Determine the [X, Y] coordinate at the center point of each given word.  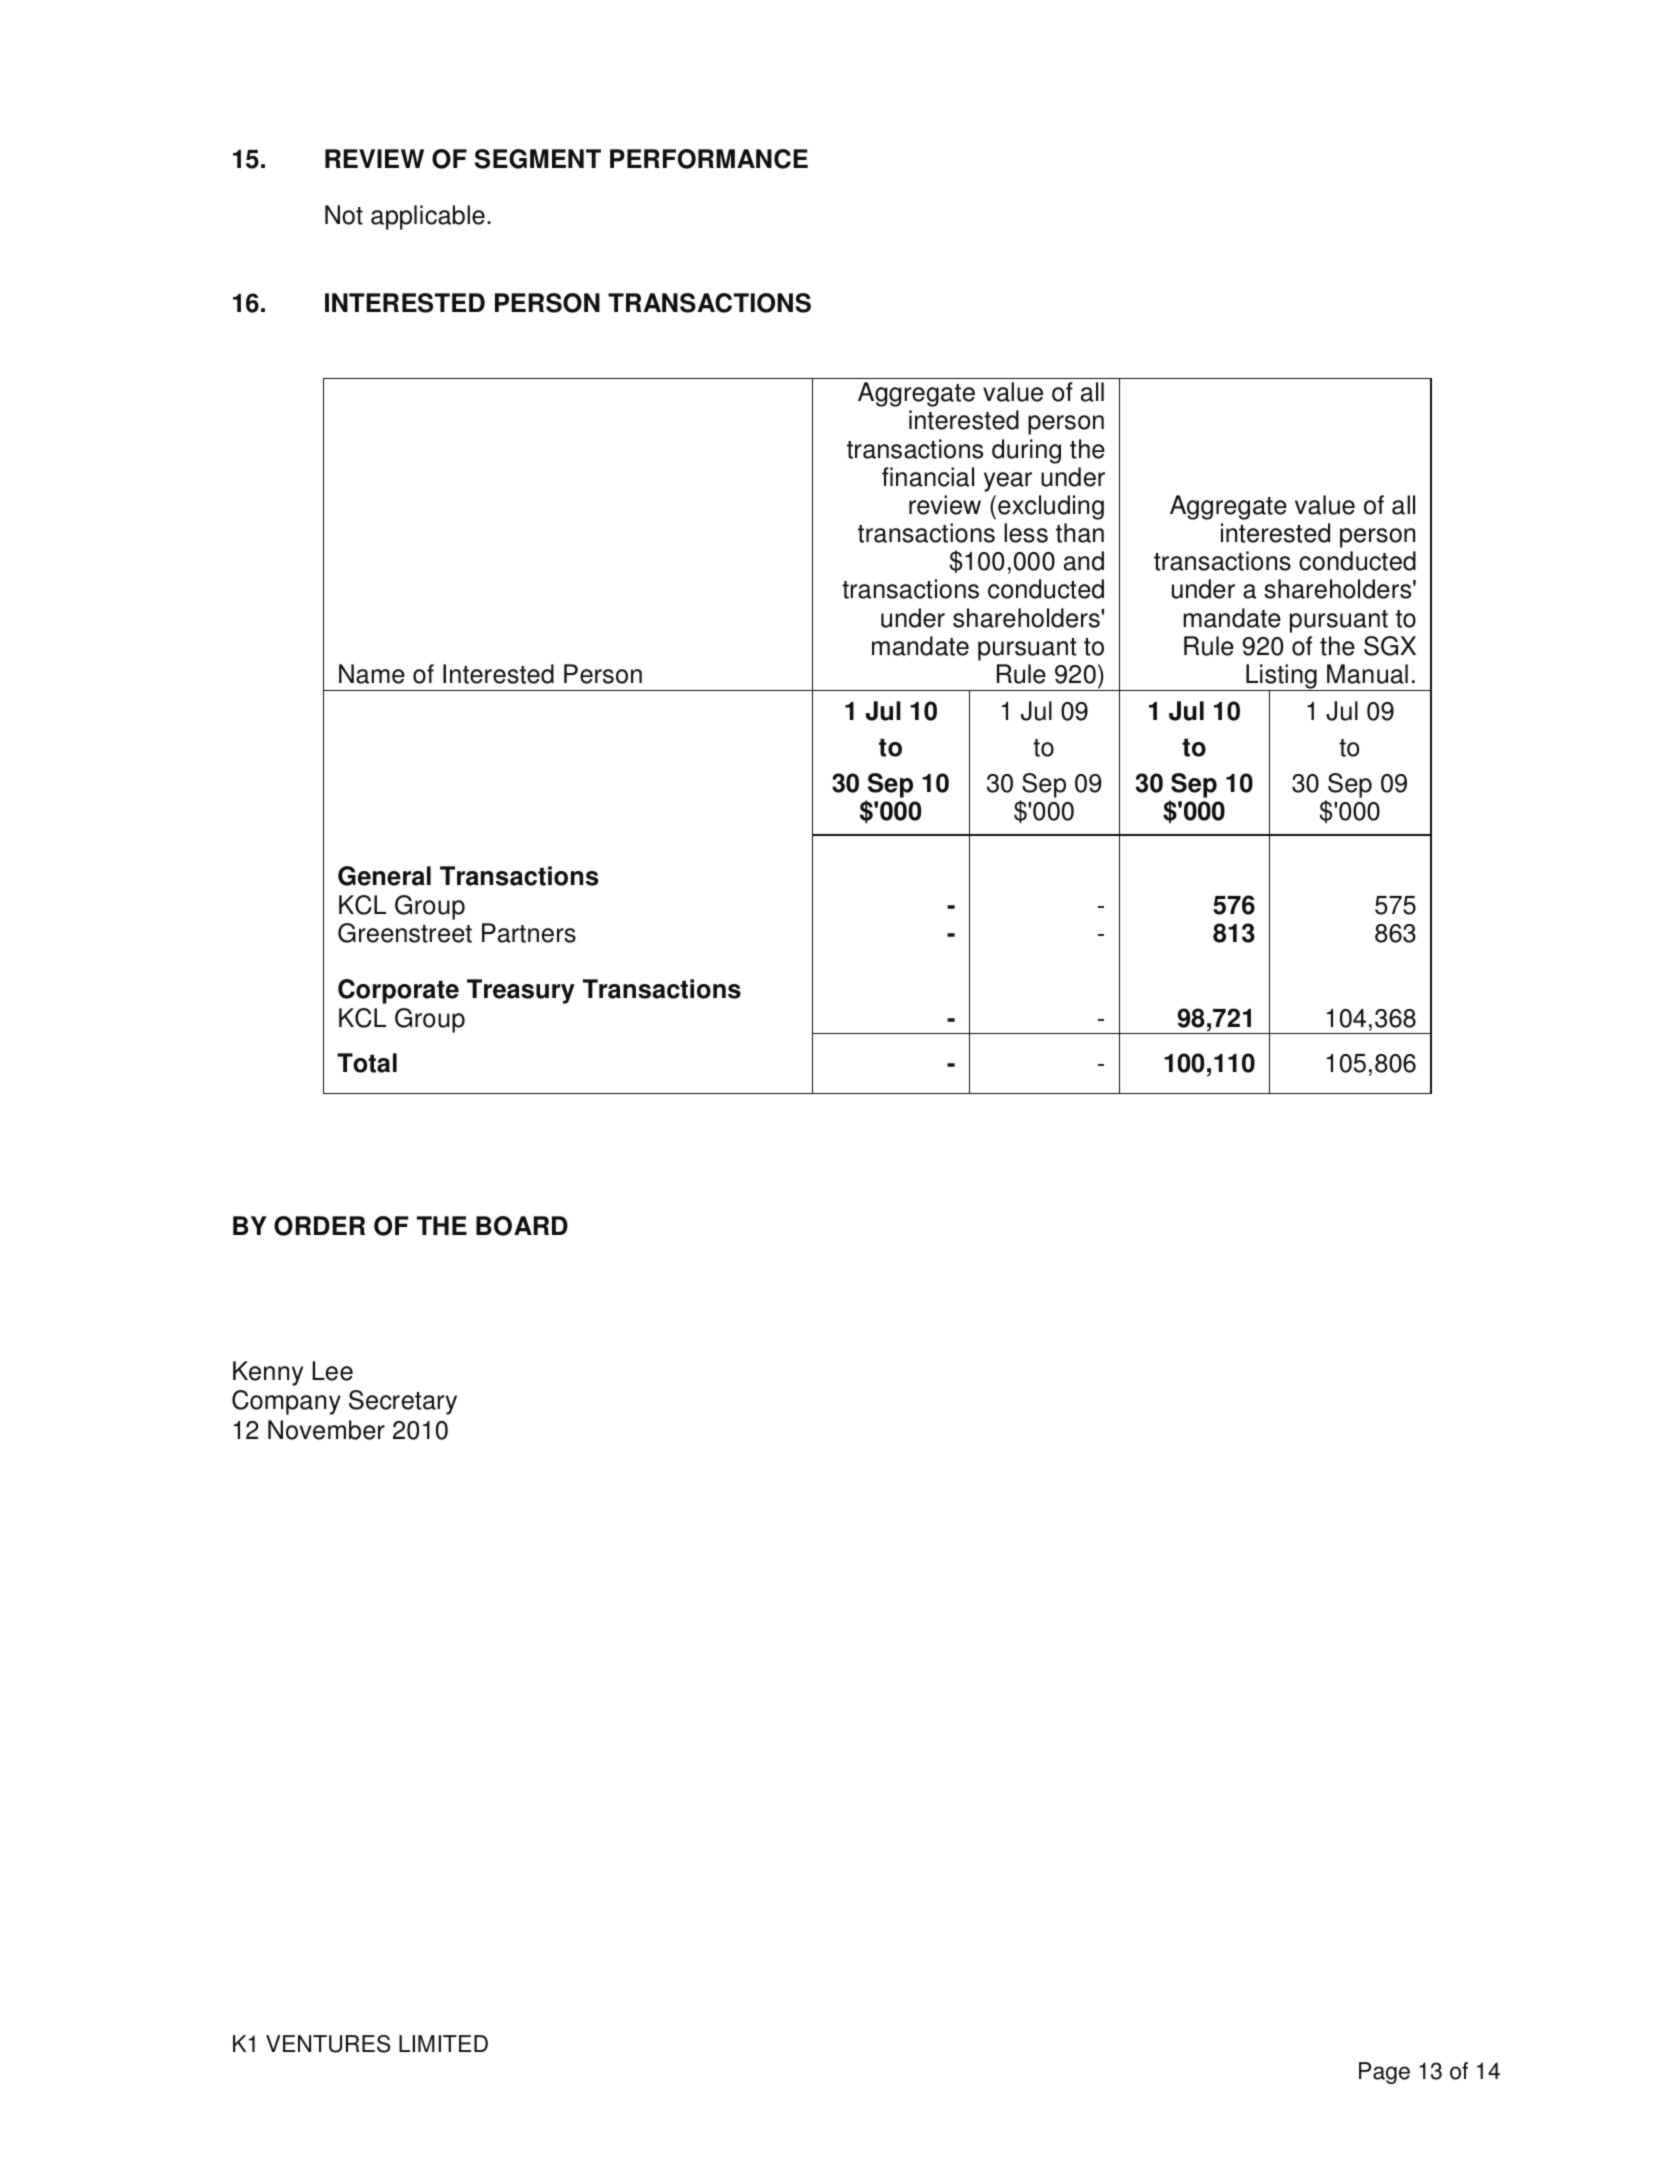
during [1026, 451]
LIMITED [443, 2043]
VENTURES [328, 2044]
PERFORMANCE [709, 159]
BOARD [522, 1226]
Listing [1281, 678]
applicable [428, 217]
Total [367, 1063]
